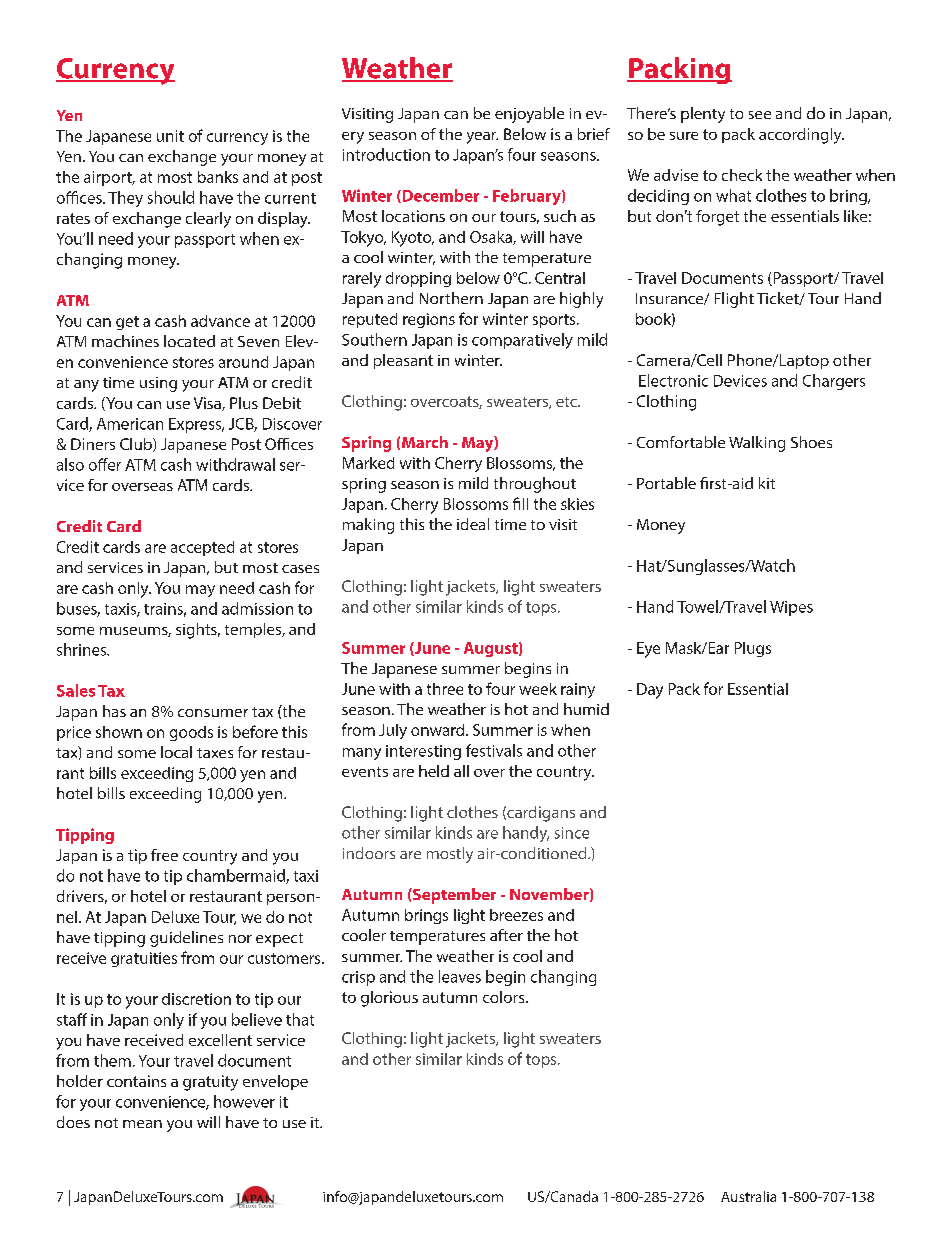 This document has width=952, height=1233. I want to click on March, so click(425, 442).
